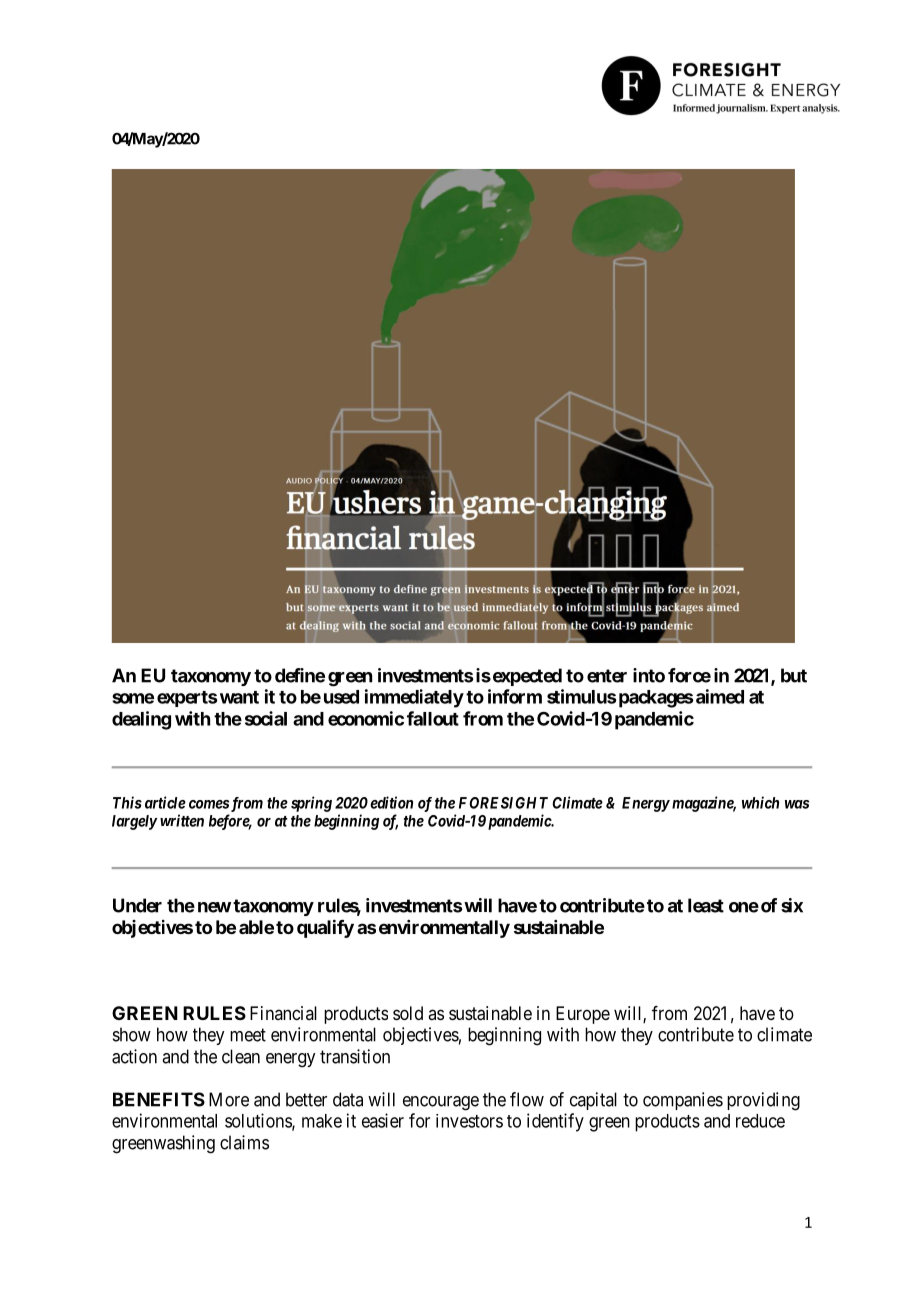 The height and width of the page is (1308, 924). I want to click on aimed, so click(720, 696).
